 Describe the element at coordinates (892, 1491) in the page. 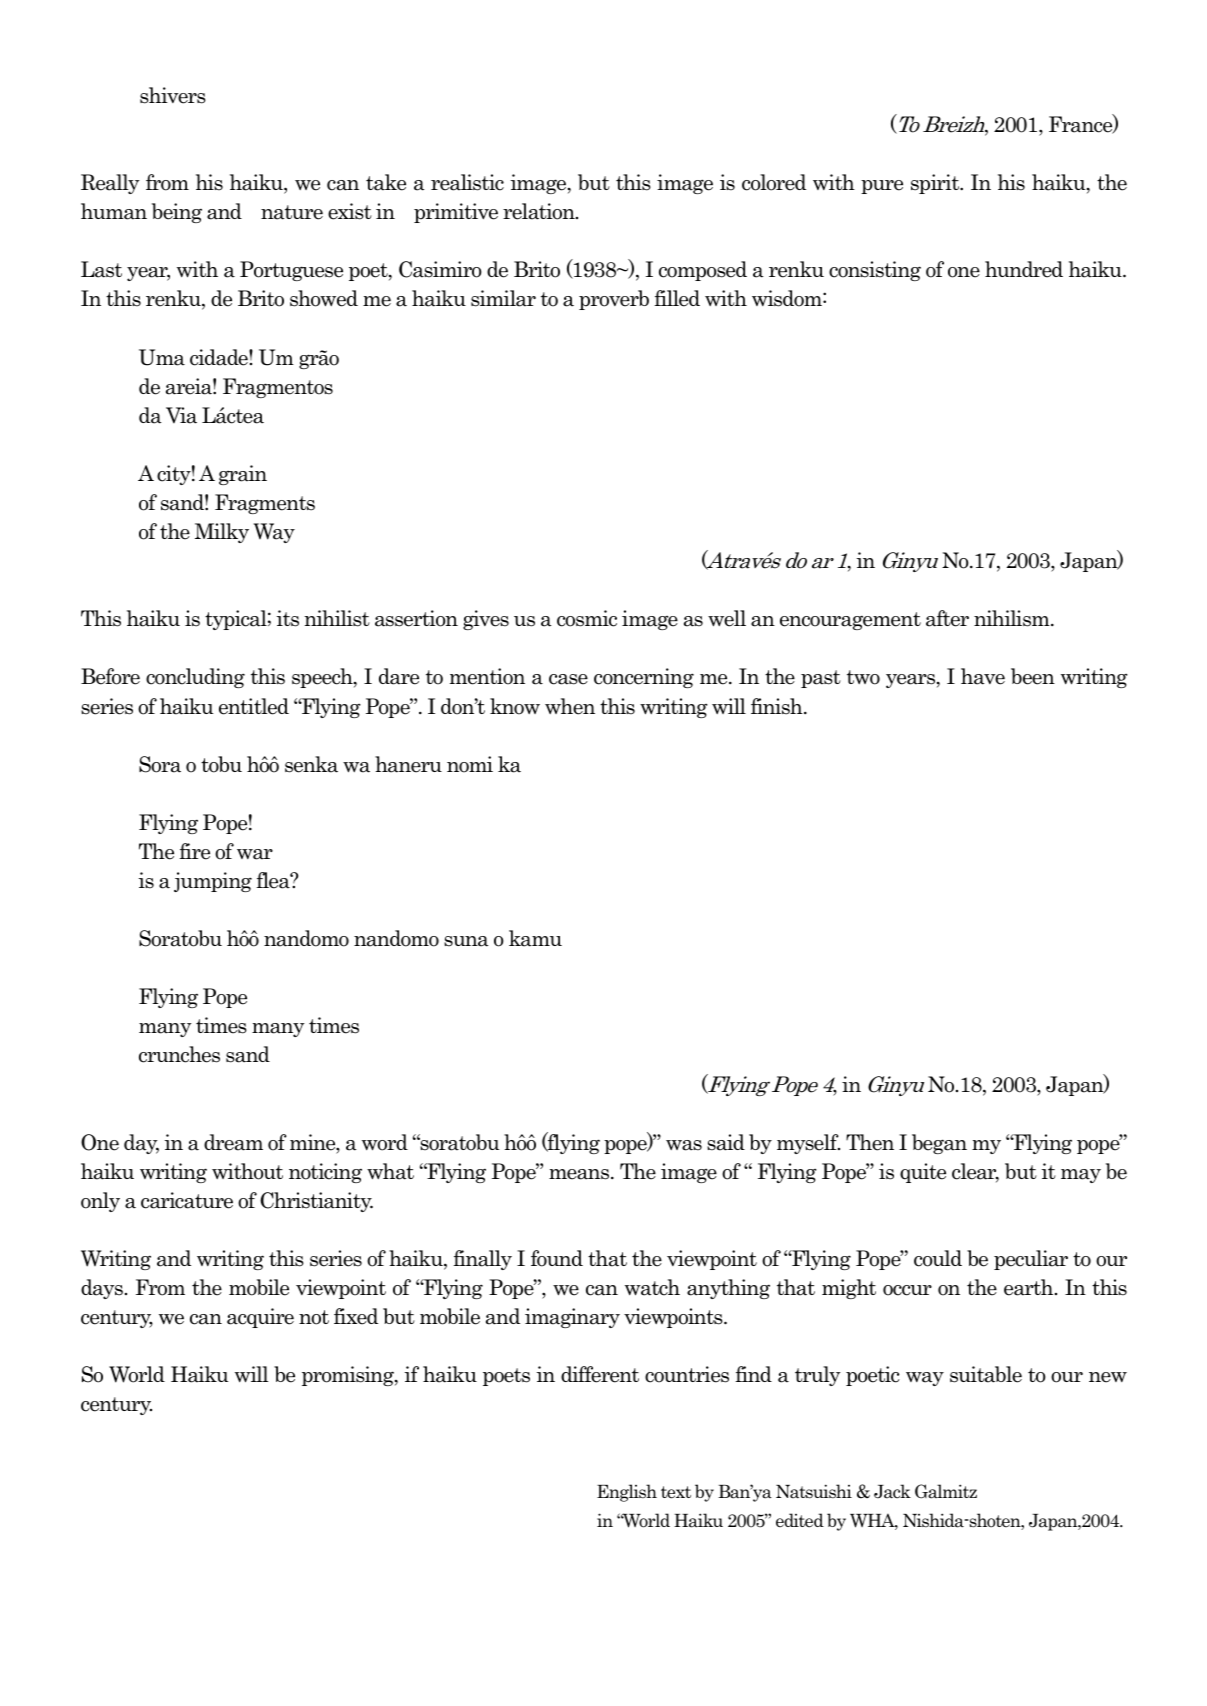

I see `Jack` at that location.
